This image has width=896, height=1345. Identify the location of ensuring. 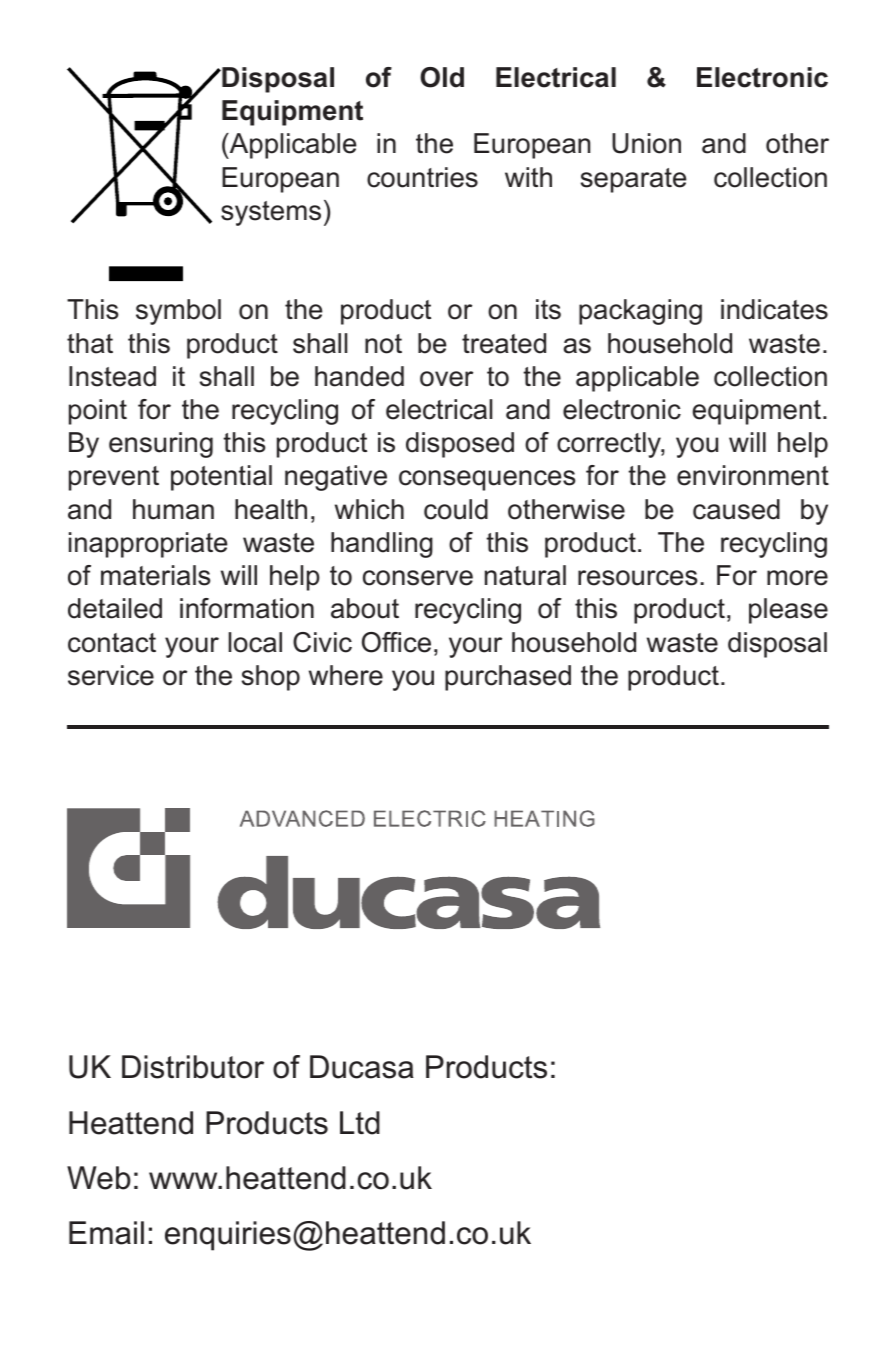
(161, 445).
